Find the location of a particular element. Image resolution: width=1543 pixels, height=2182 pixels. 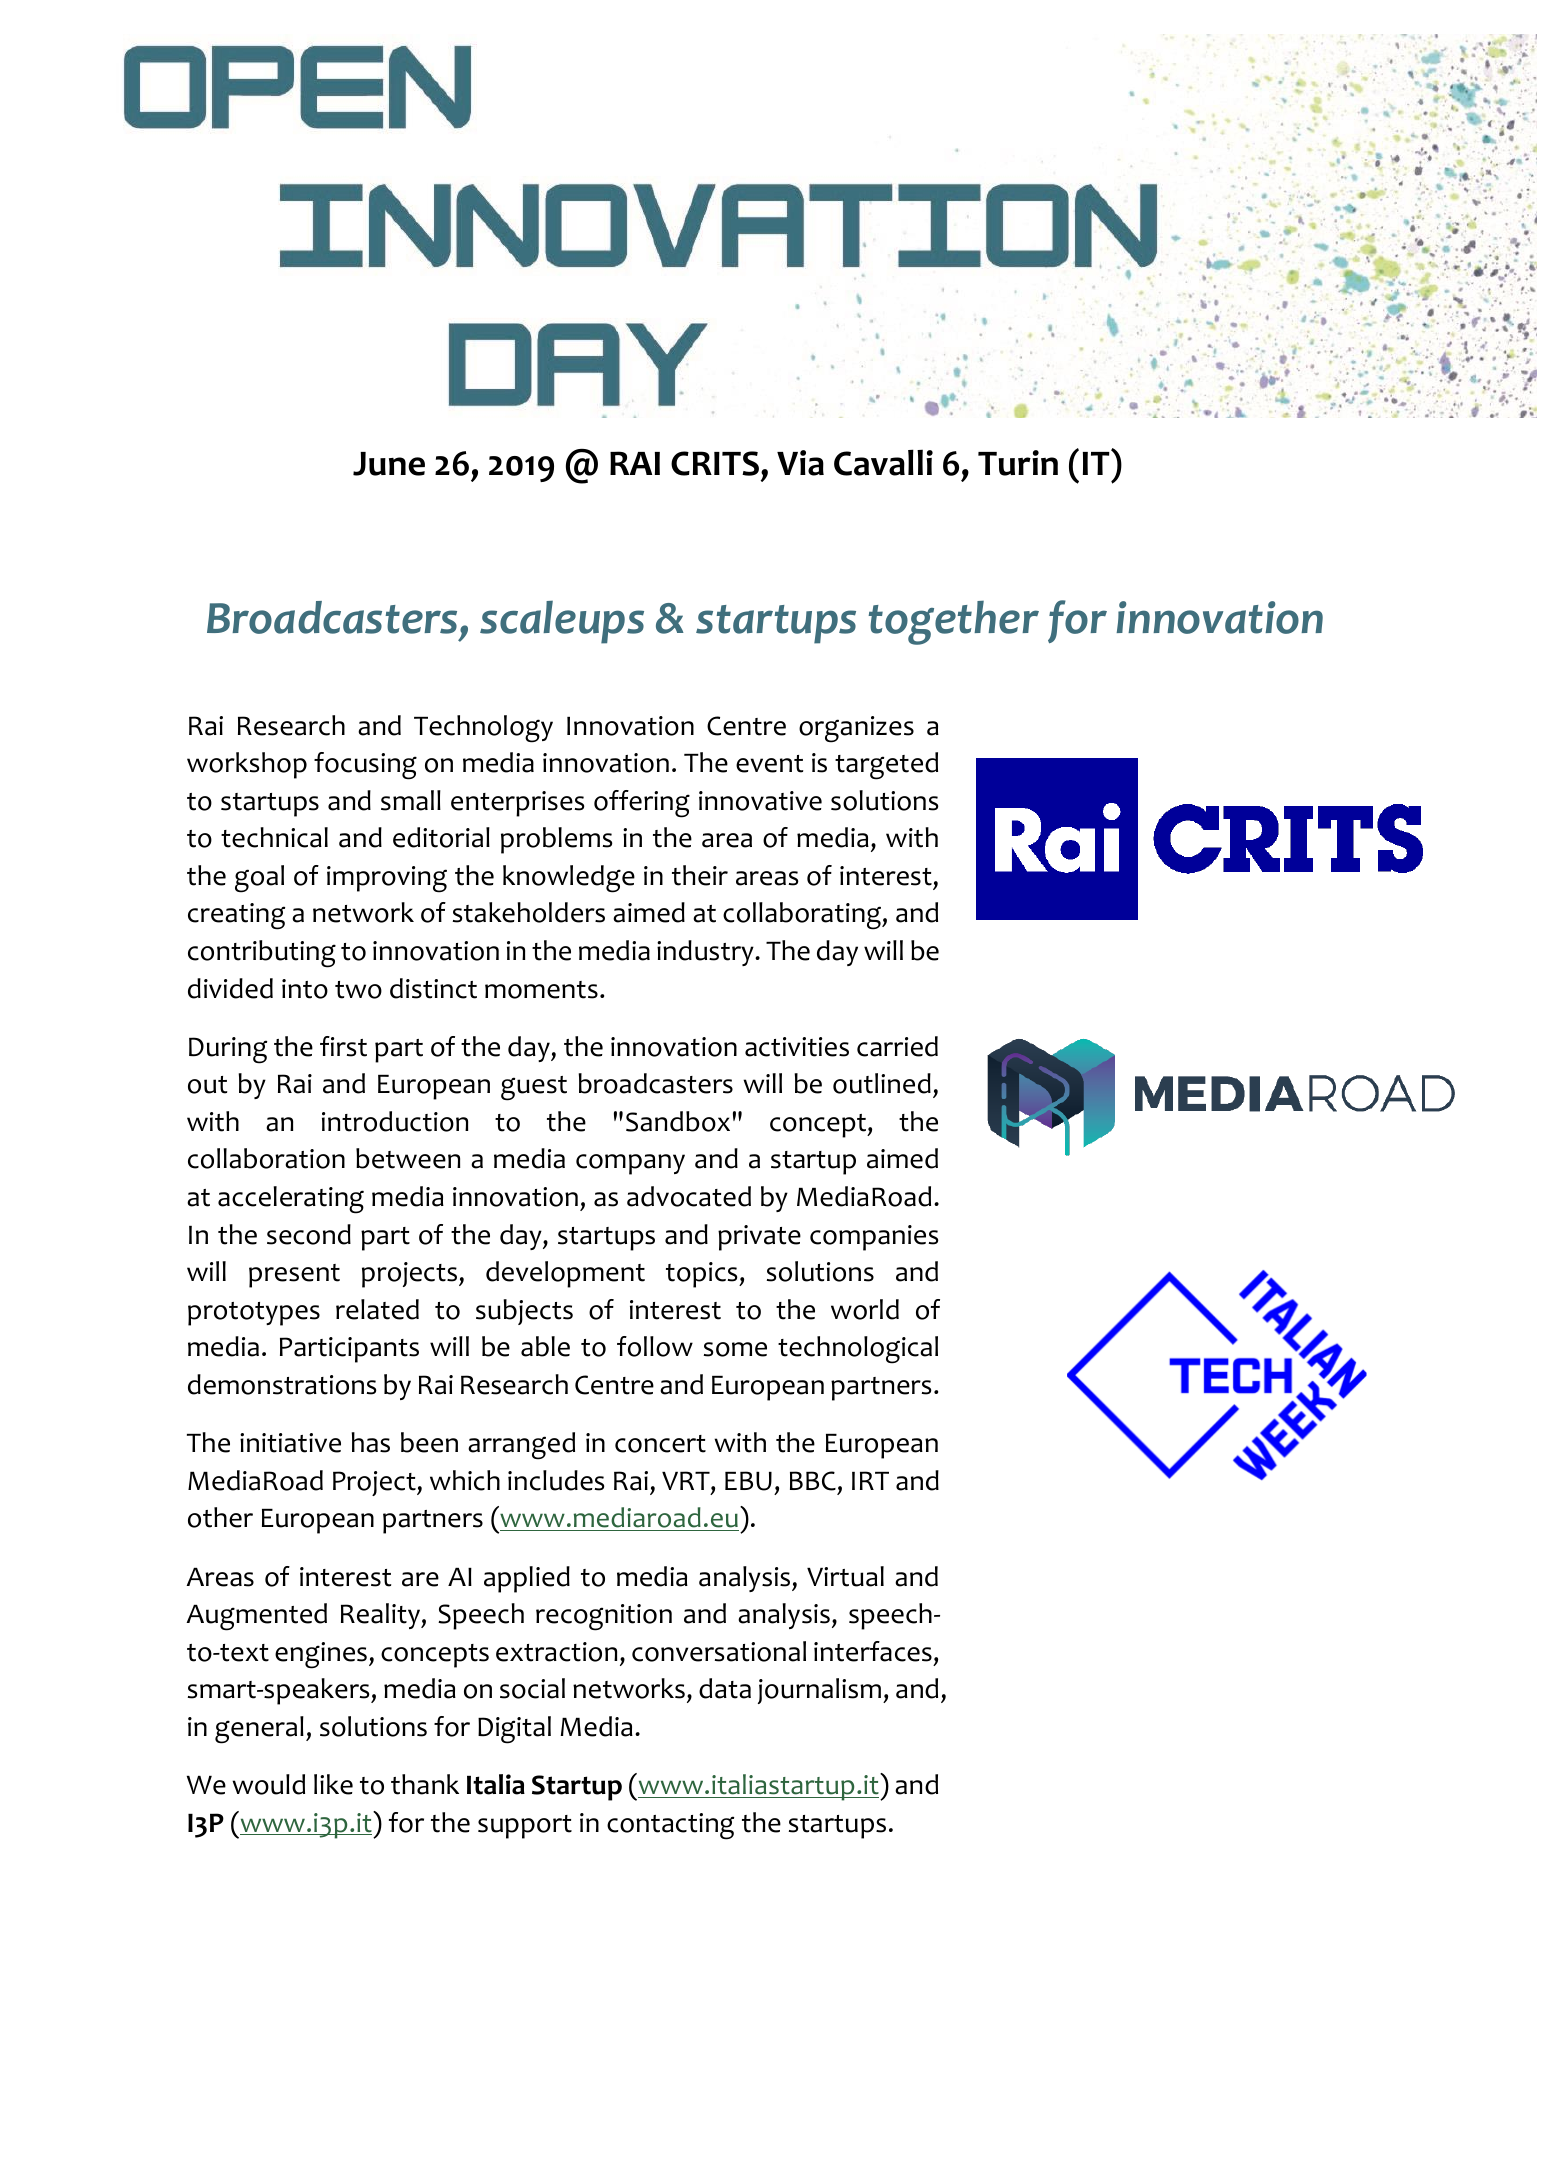

Turin is located at coordinates (1018, 463).
